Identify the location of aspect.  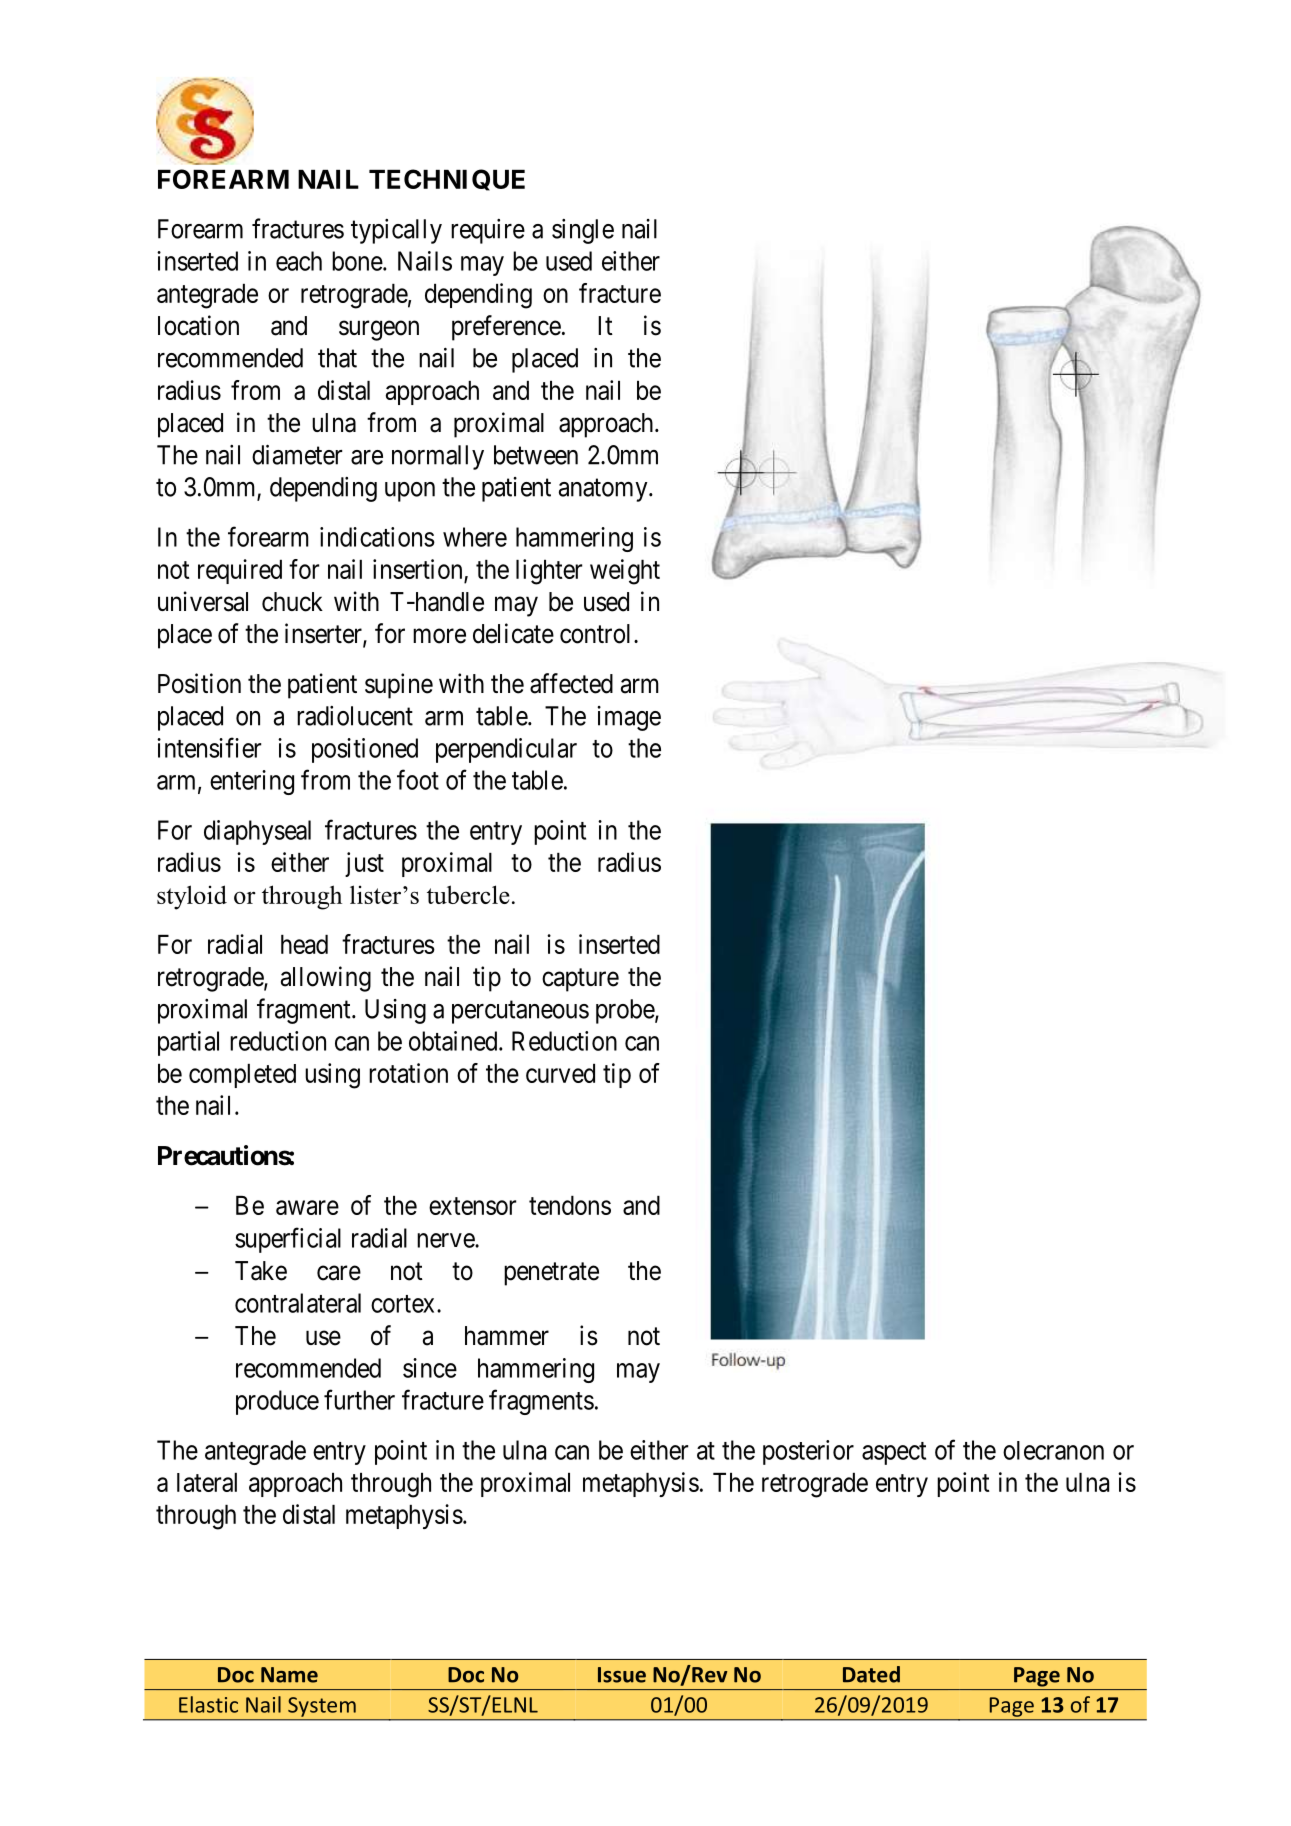
(894, 1453).
